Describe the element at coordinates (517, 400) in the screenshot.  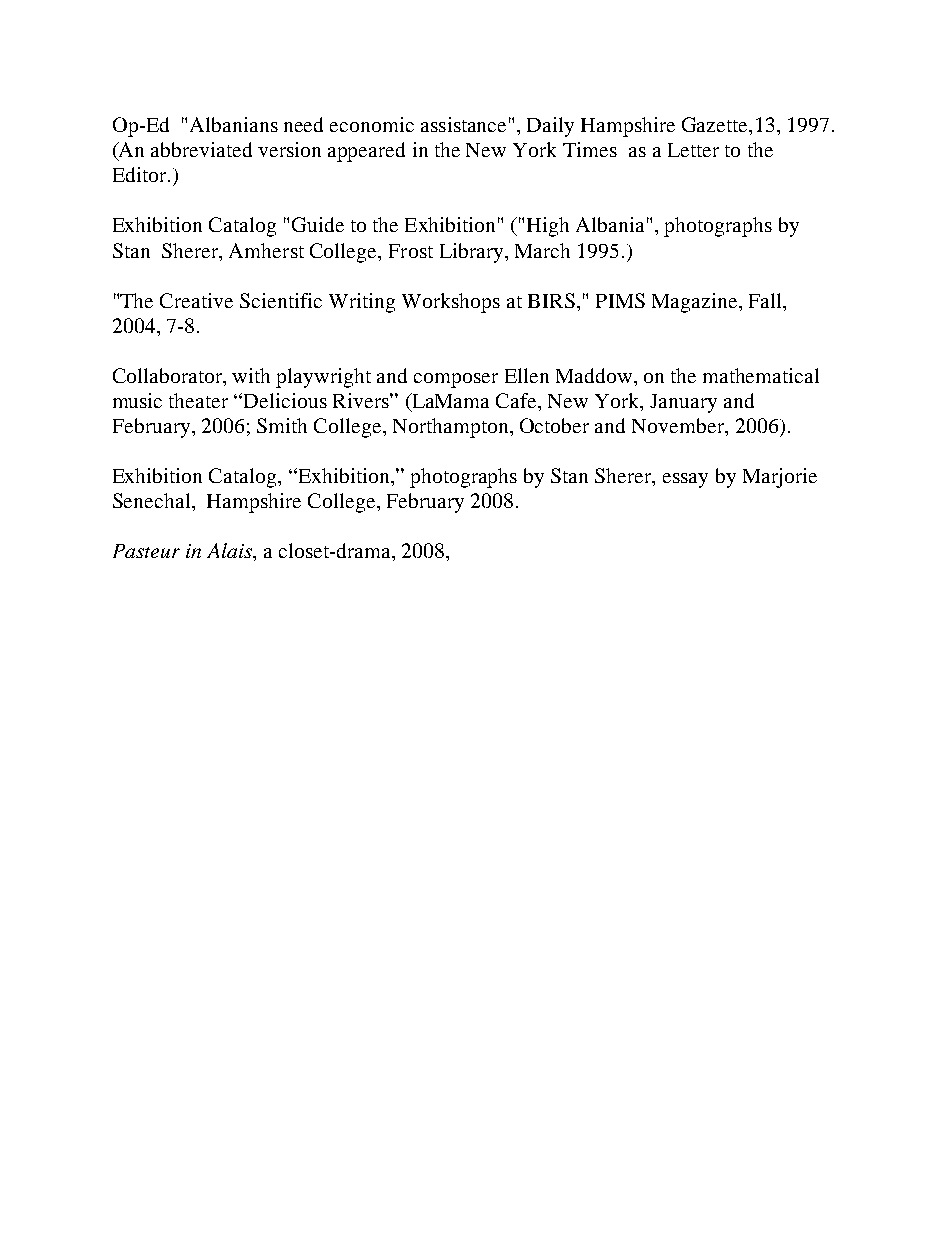
I see `Cafe` at that location.
